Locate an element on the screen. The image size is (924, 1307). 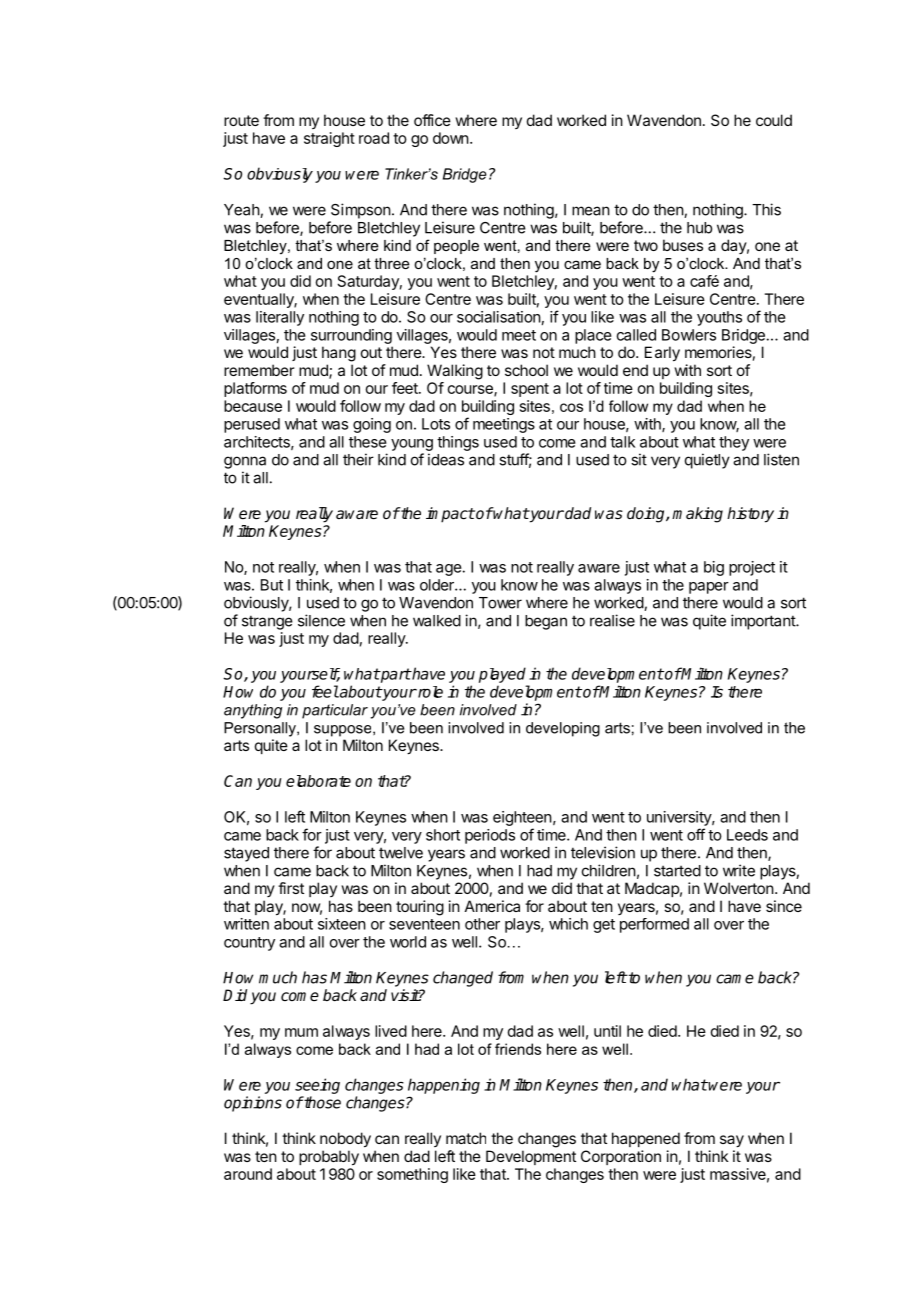
school is located at coordinates (526, 370).
